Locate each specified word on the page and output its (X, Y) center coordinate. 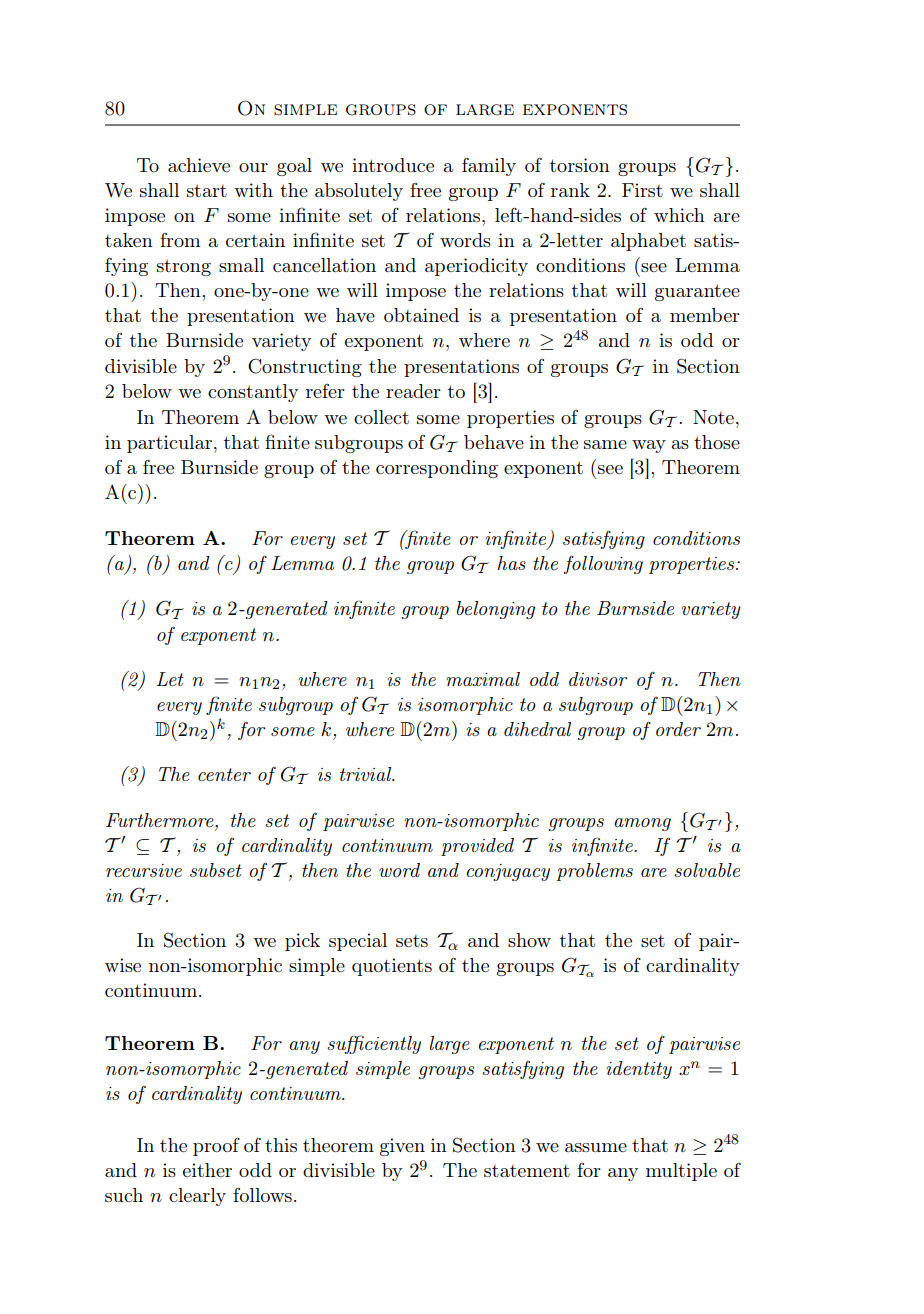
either (207, 1170)
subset (216, 870)
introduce (393, 165)
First (642, 190)
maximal (483, 679)
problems (594, 872)
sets (412, 941)
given (402, 1147)
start (207, 190)
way (649, 446)
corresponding (437, 469)
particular (171, 444)
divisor (598, 679)
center (224, 774)
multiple (681, 1172)
